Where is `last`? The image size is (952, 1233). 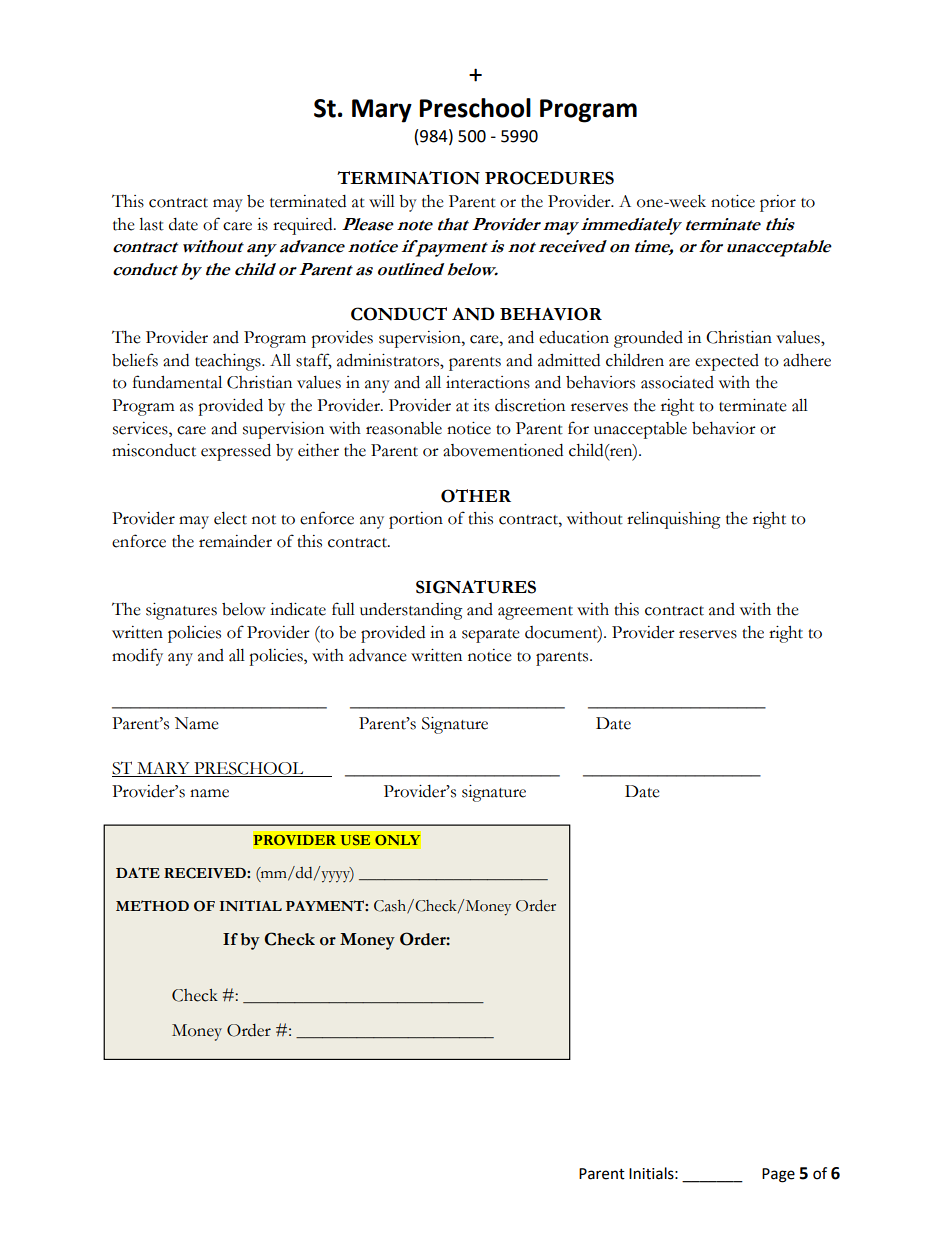 last is located at coordinates (151, 224).
